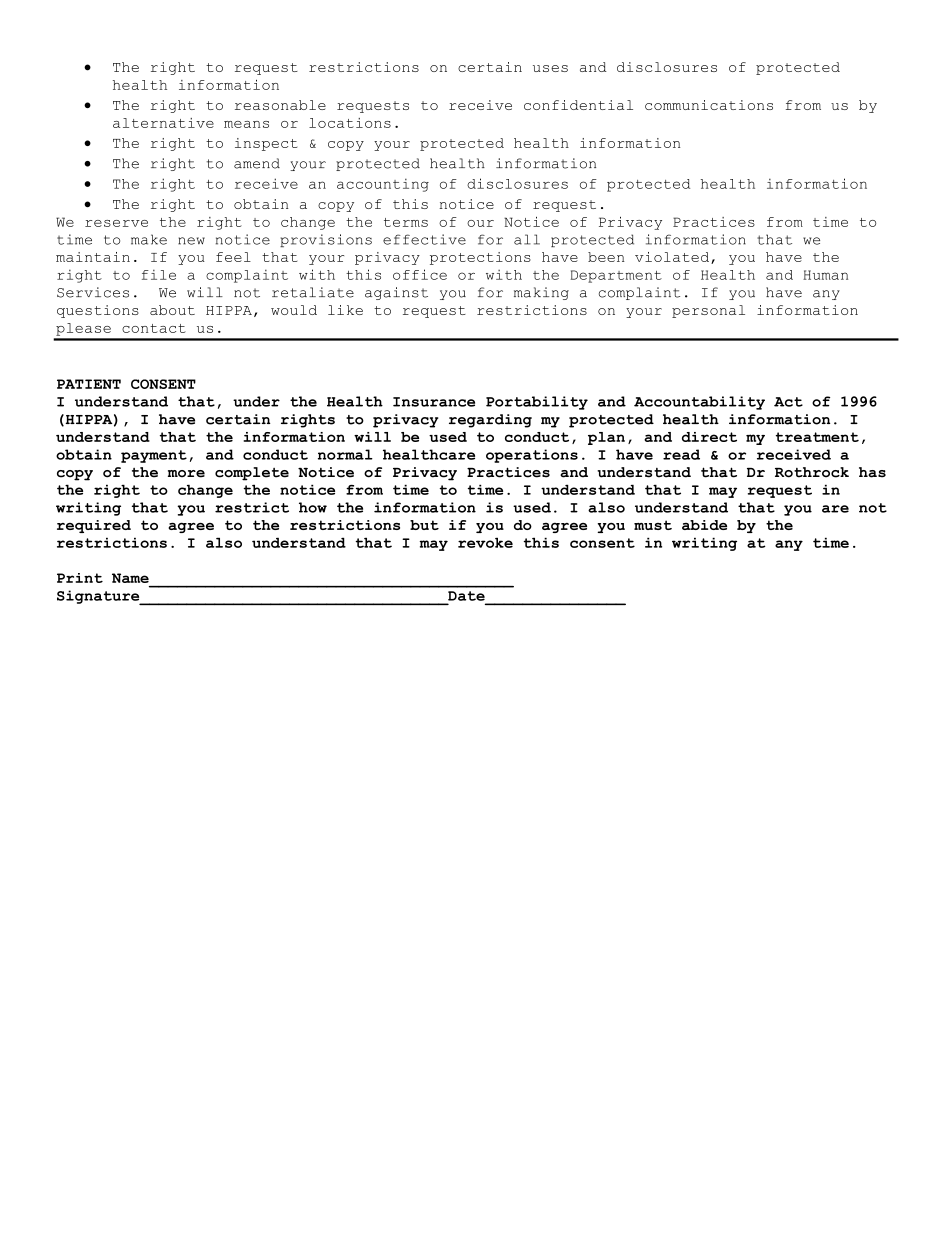  I want to click on terms, so click(406, 222).
